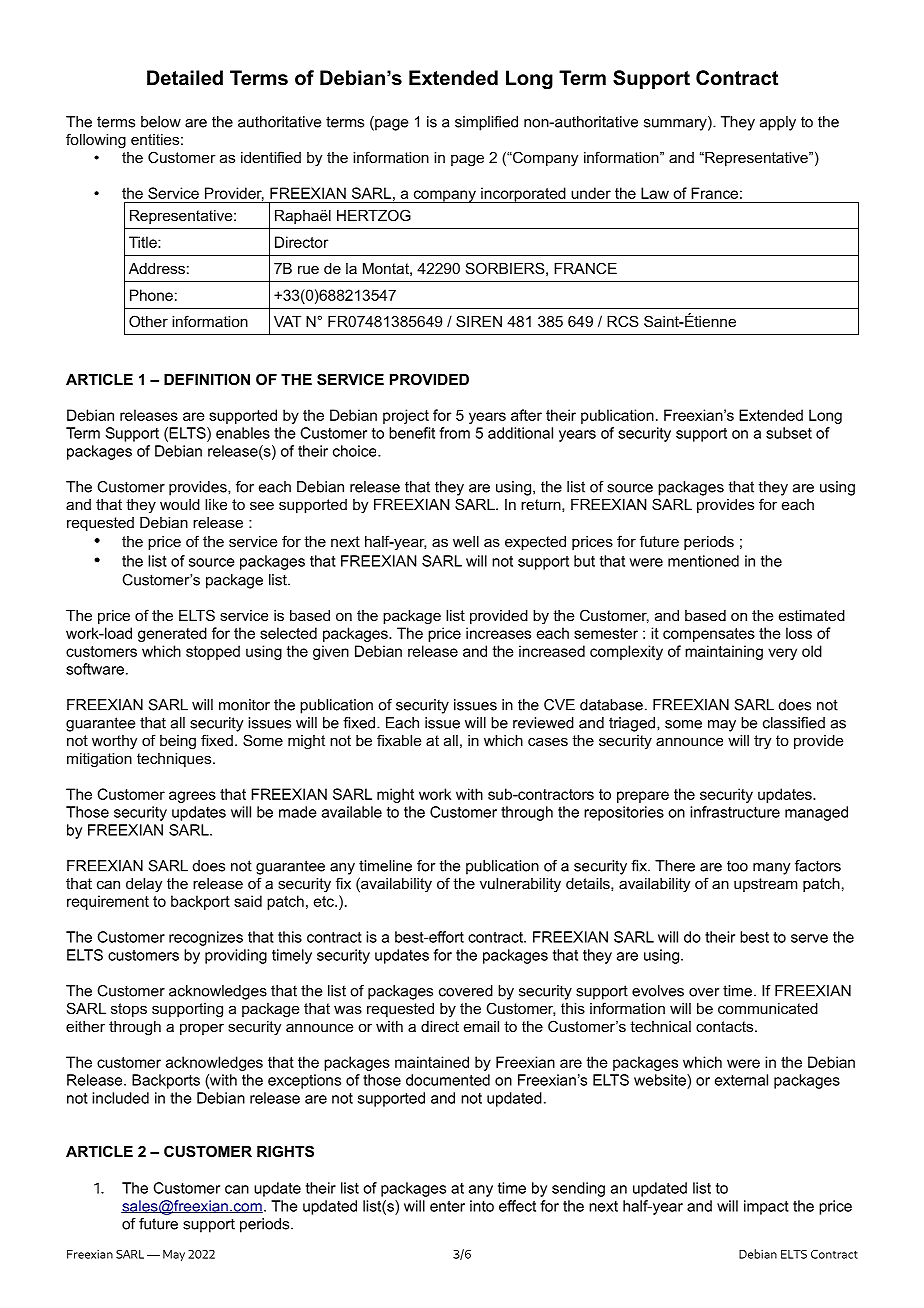 Image resolution: width=924 pixels, height=1308 pixels. Describe the element at coordinates (144, 885) in the screenshot. I see `delay` at that location.
